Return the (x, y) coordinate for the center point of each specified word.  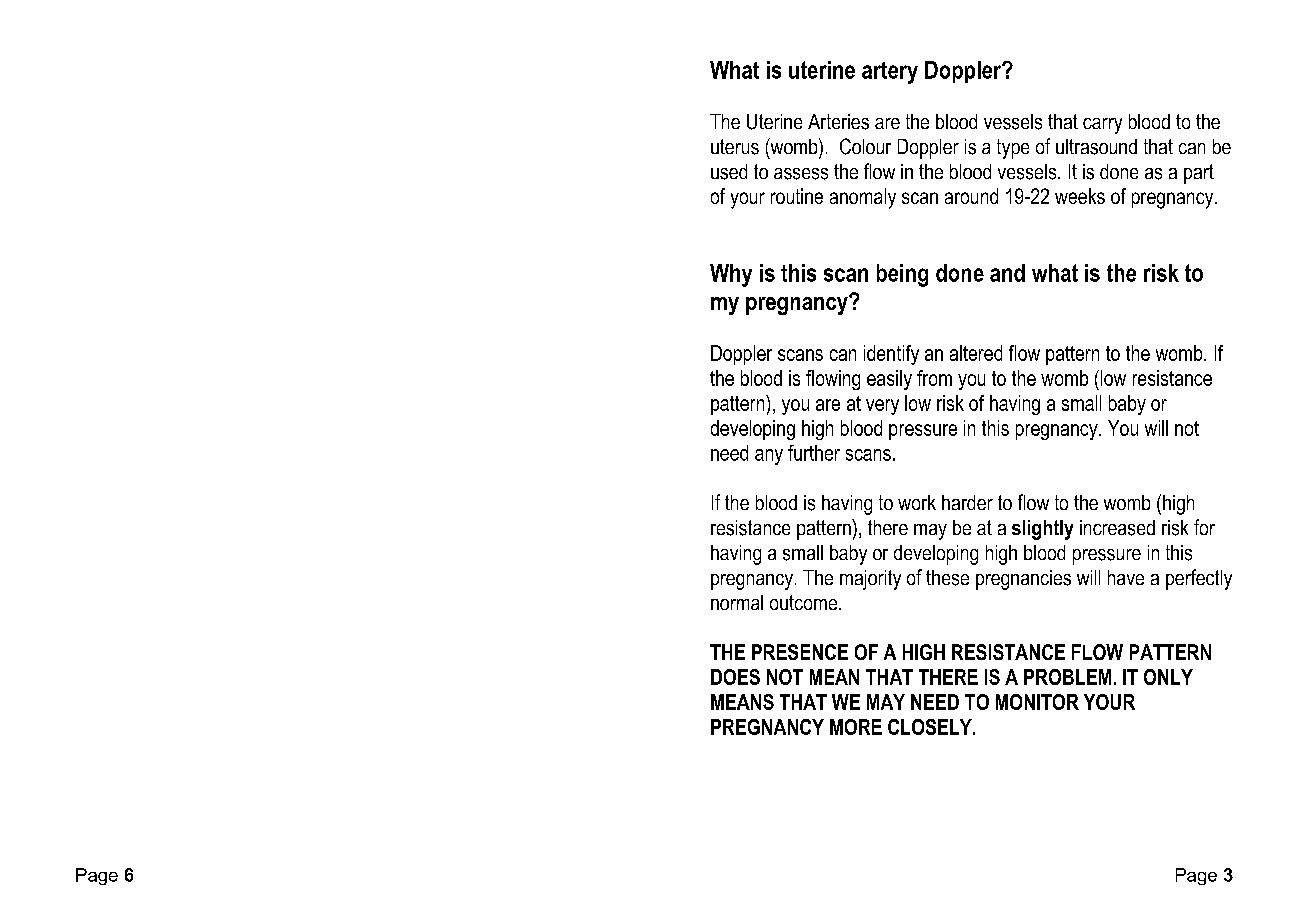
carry (1102, 126)
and (1007, 273)
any (769, 457)
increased (1117, 528)
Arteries (838, 122)
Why (731, 275)
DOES (735, 677)
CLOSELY (931, 727)
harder (967, 502)
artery (890, 73)
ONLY (1168, 677)
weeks (1080, 196)
